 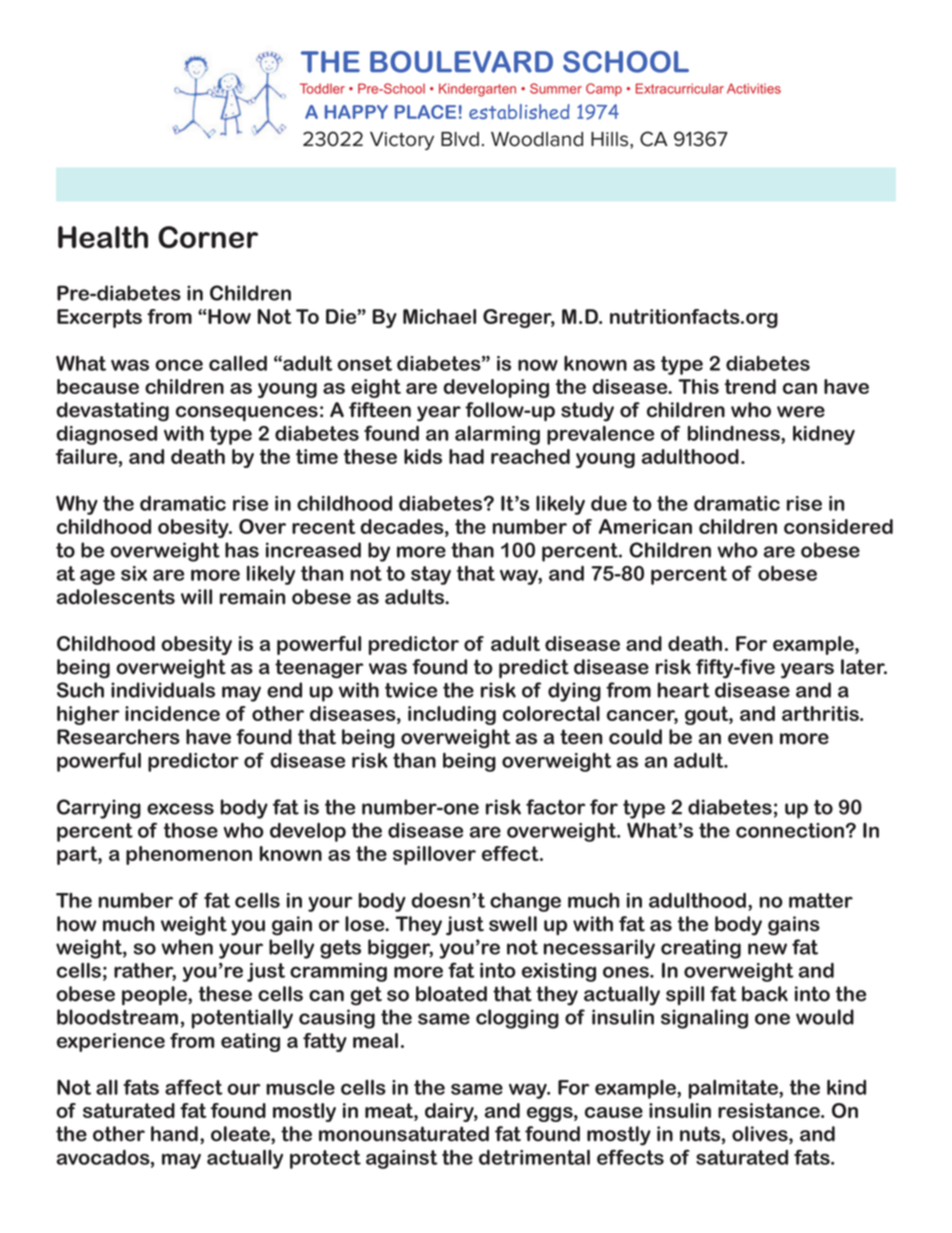 What do you see at coordinates (754, 88) in the image?
I see `Activities` at bounding box center [754, 88].
